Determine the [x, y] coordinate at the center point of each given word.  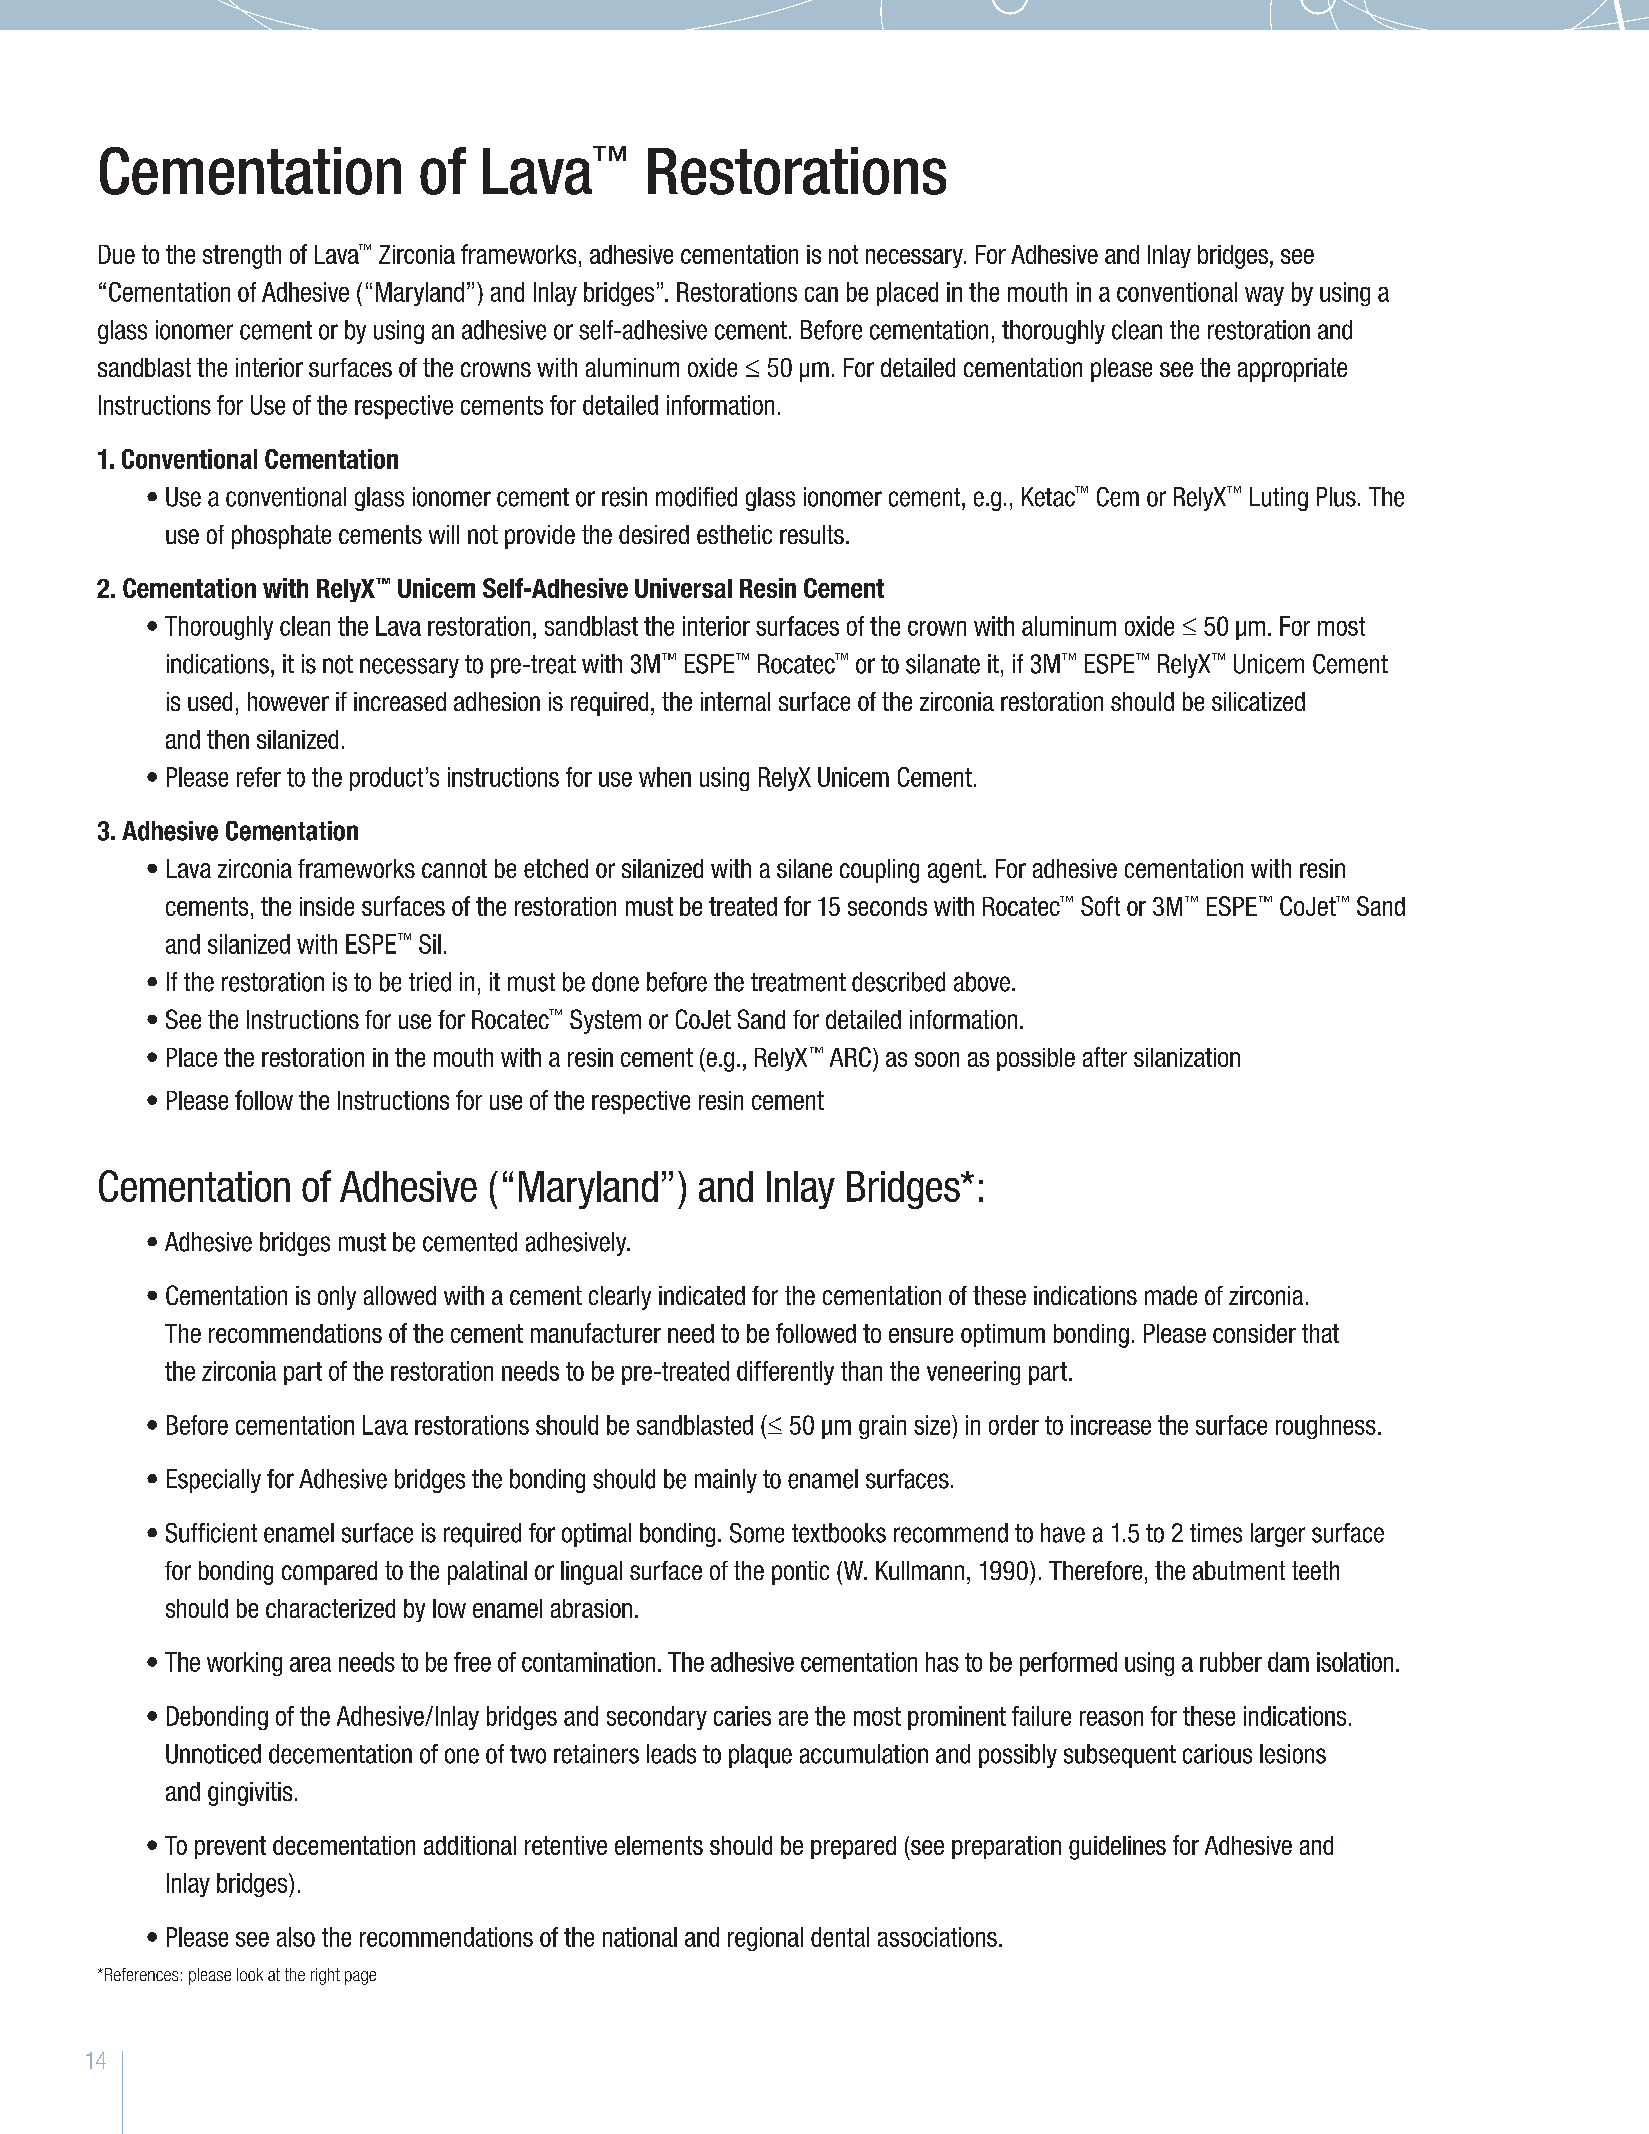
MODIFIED [696, 497]
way [1264, 296]
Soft [1100, 906]
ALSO [296, 1937]
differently [785, 1373]
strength [242, 257]
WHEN [665, 777]
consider [1254, 1333]
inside [327, 906]
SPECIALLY [218, 1481]
